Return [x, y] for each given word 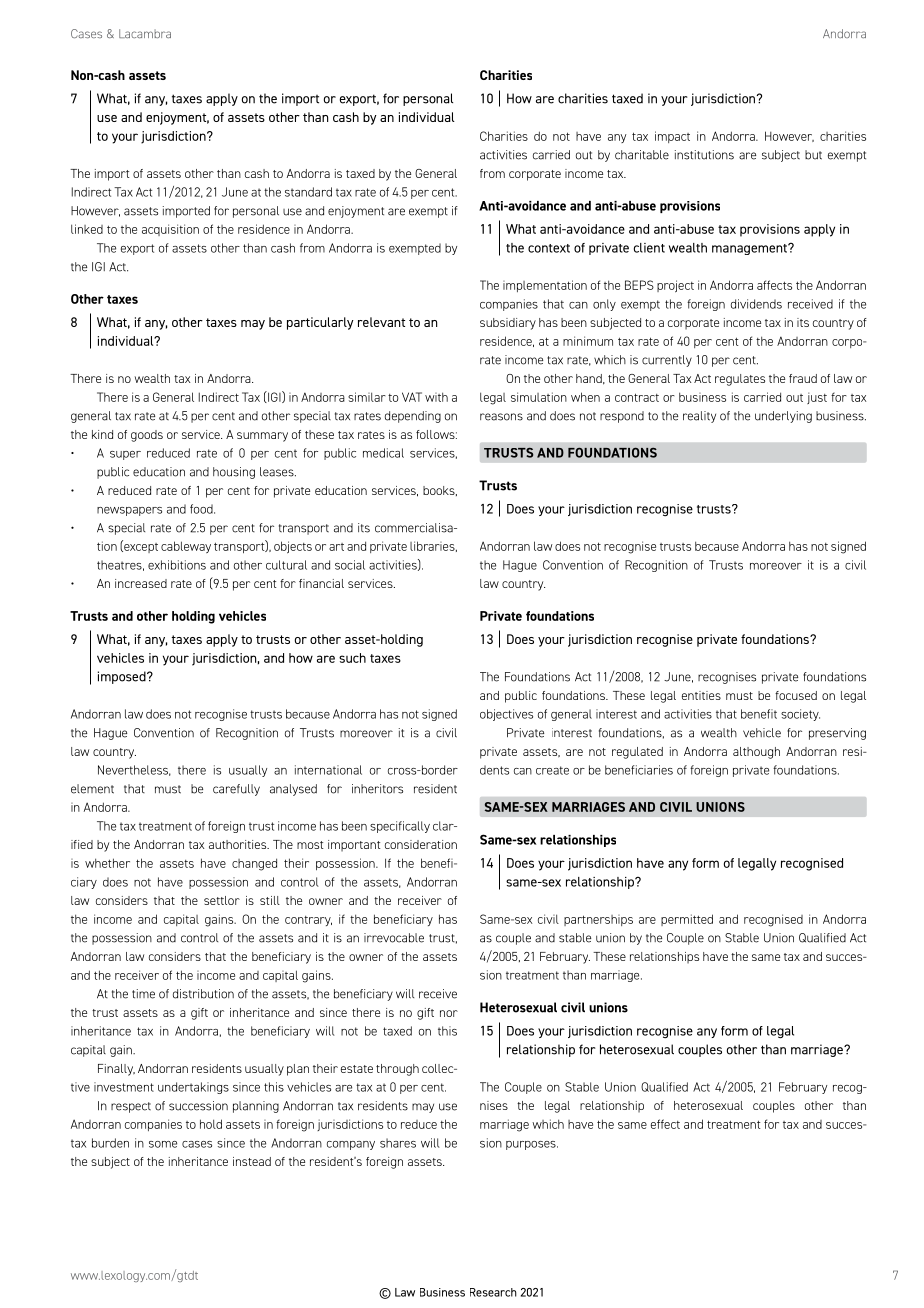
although [756, 753]
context [549, 248]
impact [672, 137]
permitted [687, 920]
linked [87, 229]
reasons [501, 417]
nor [449, 1013]
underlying [783, 417]
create [552, 770]
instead [252, 1161]
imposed [123, 677]
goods [147, 436]
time [143, 994]
